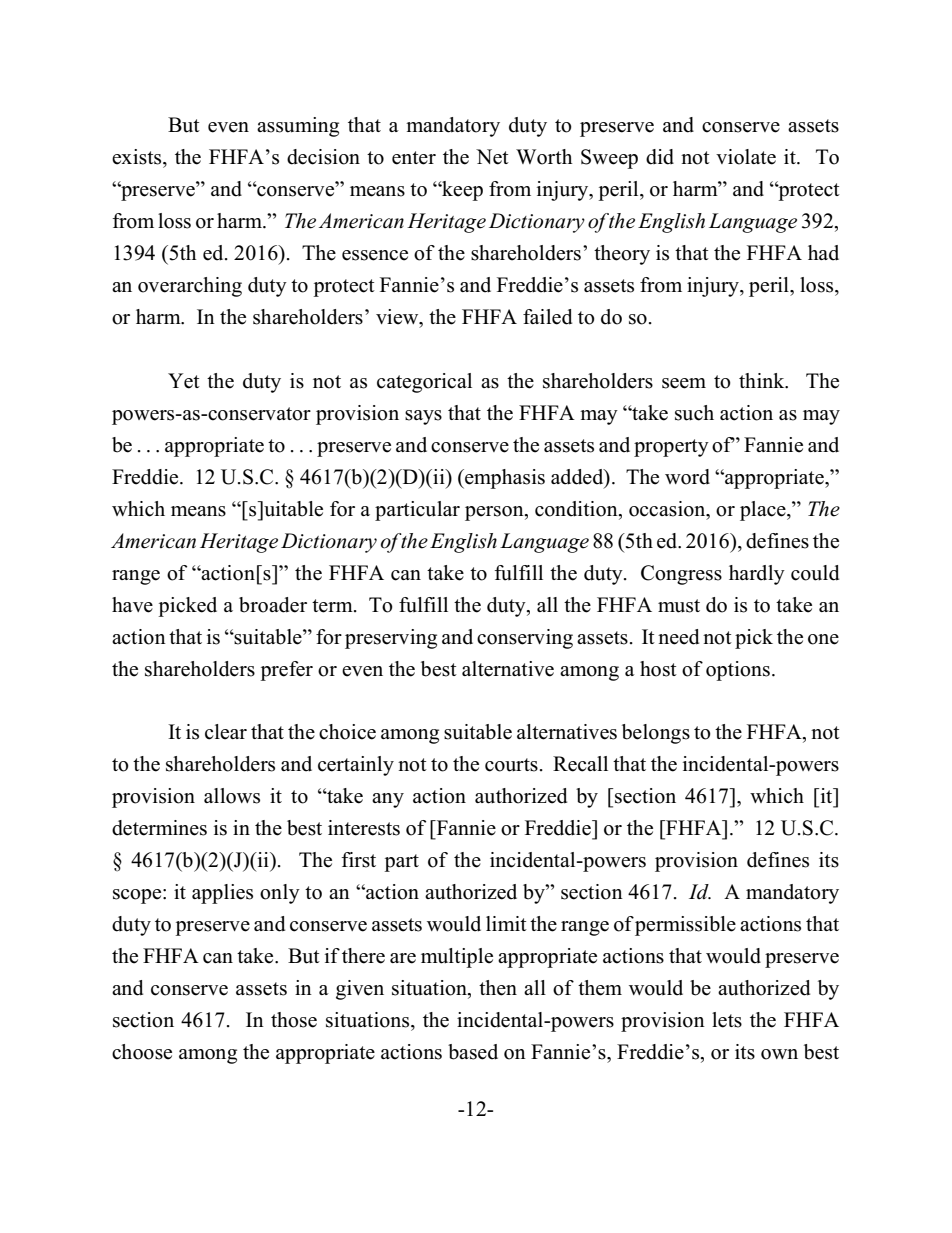 This page has width=952, height=1233. I want to click on hardly, so click(757, 575).
